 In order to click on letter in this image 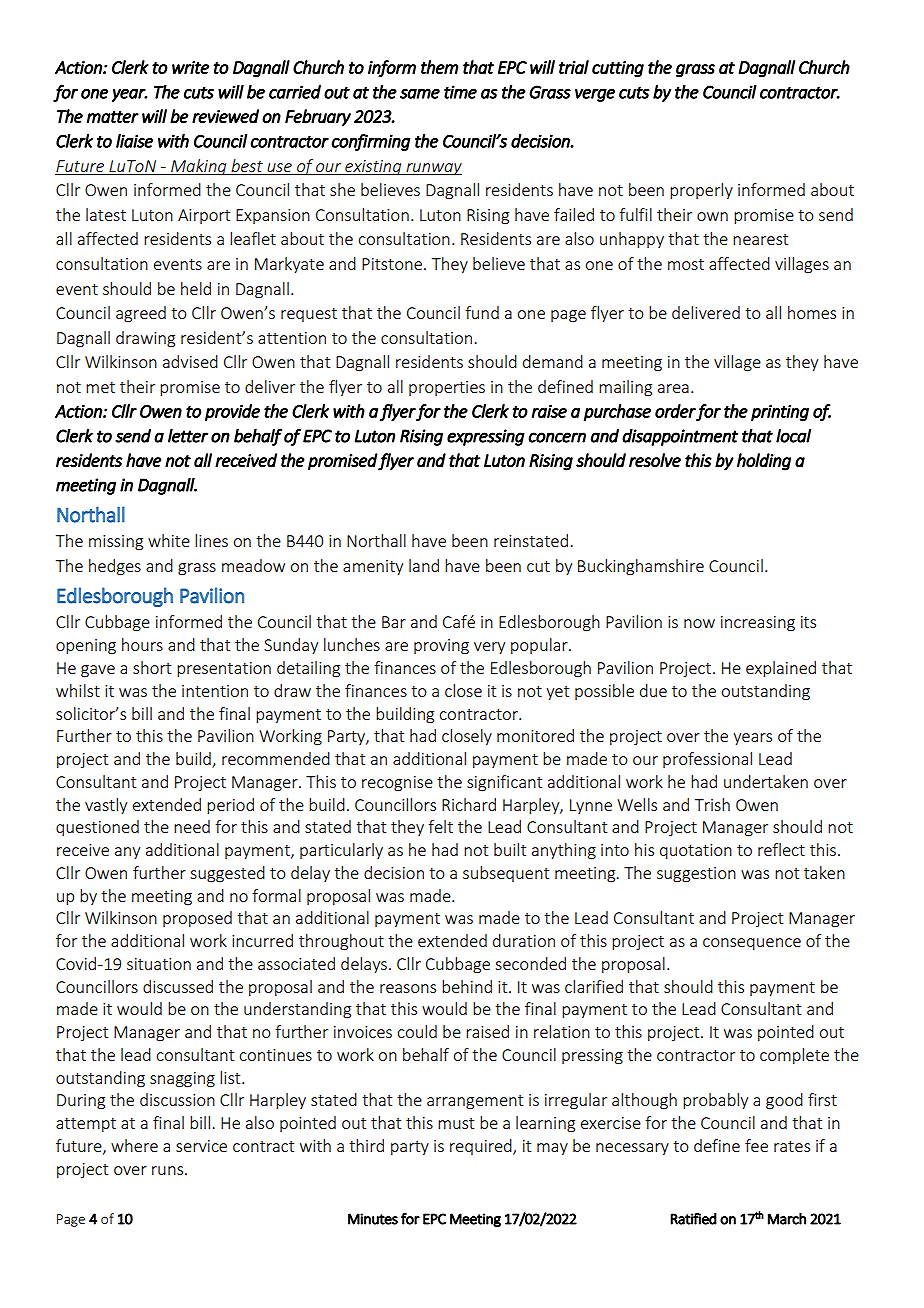, I will do `click(188, 435)`.
